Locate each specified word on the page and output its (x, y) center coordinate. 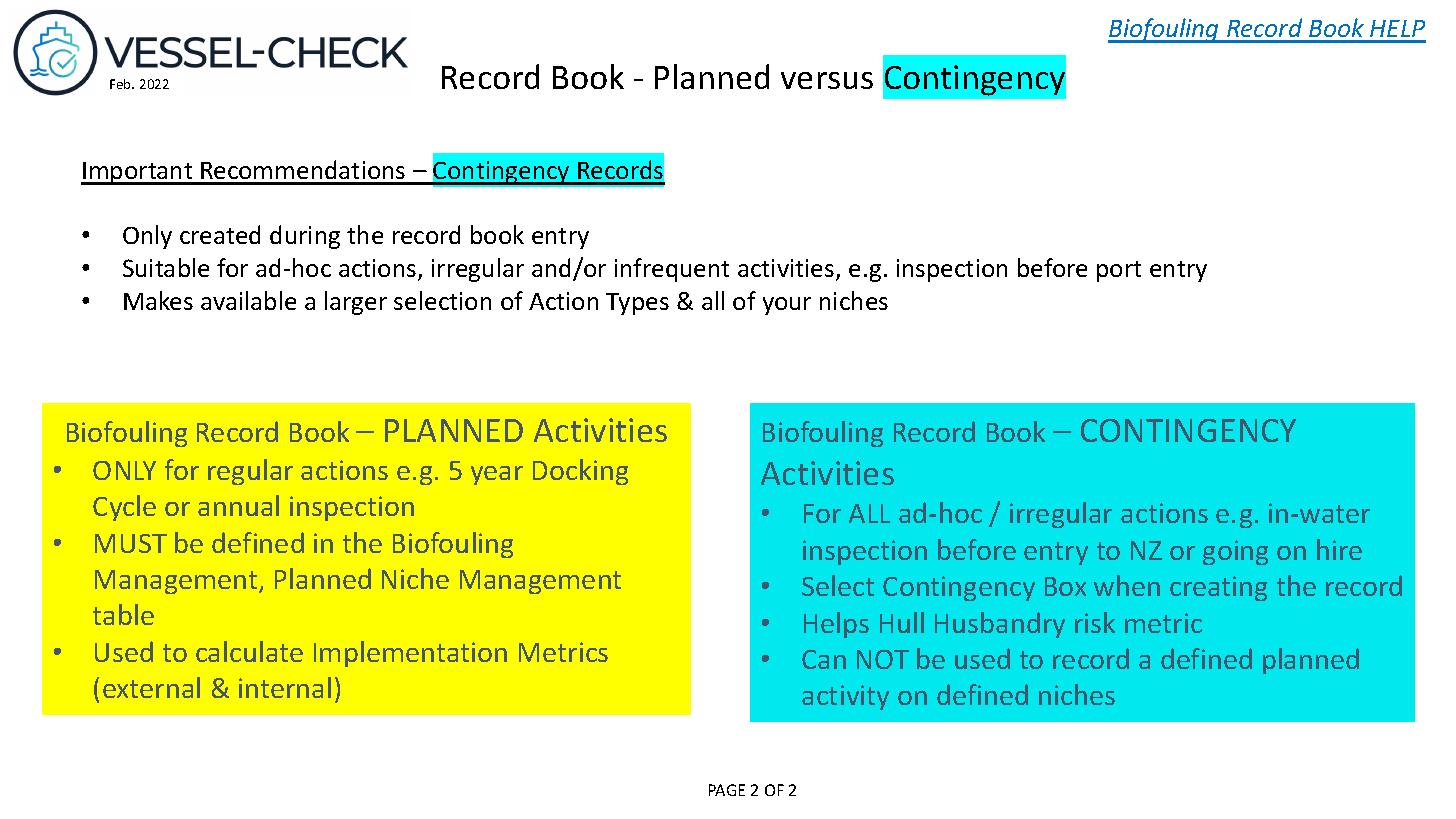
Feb (122, 84)
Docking (580, 472)
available (248, 300)
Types (637, 304)
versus (827, 80)
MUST (131, 543)
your (787, 306)
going (1235, 552)
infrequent (672, 270)
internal (285, 687)
